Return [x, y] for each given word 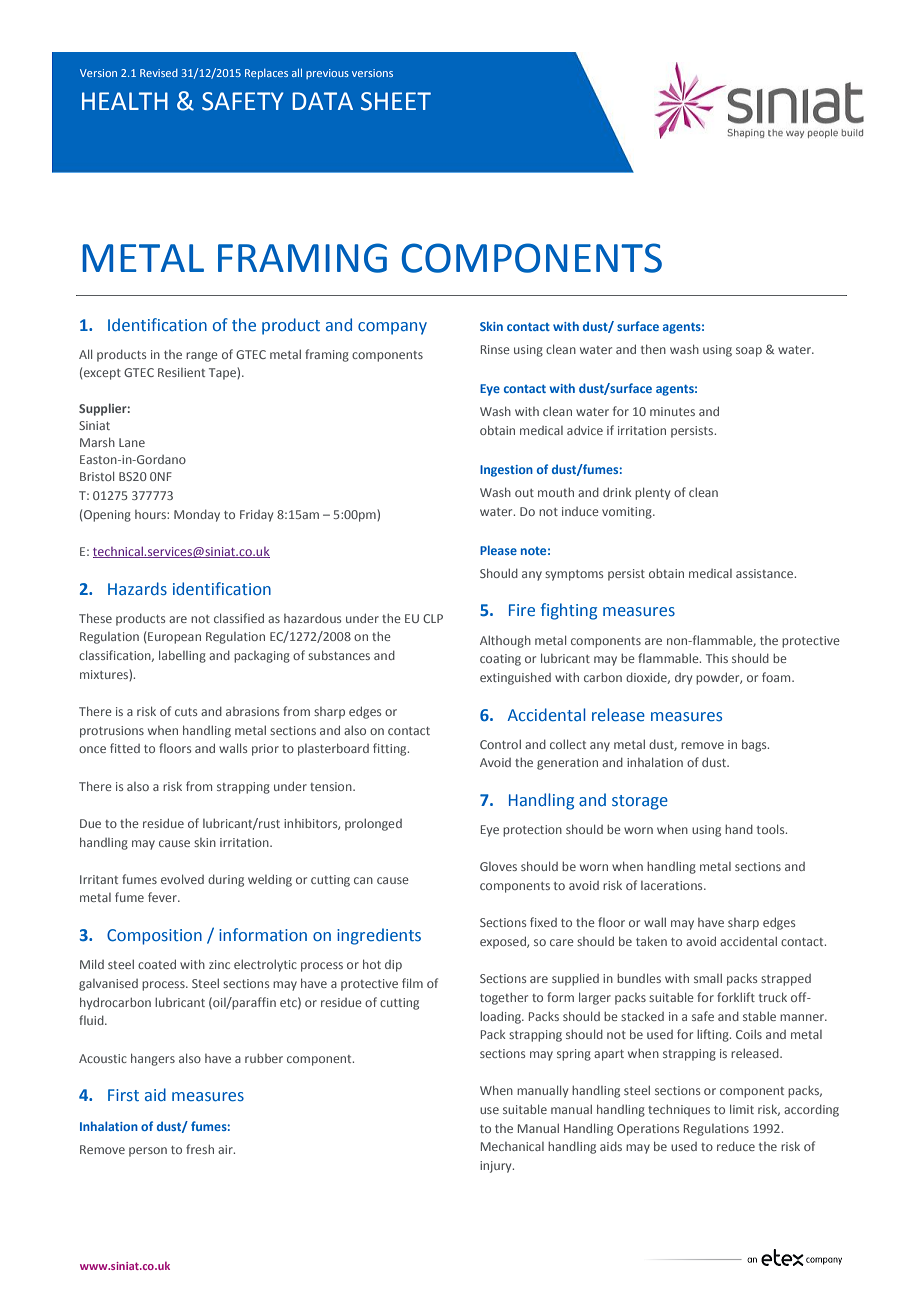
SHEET [396, 101]
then [653, 349]
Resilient [181, 372]
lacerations [673, 885]
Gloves [498, 866]
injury [497, 1167]
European [174, 638]
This [717, 658]
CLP [433, 618]
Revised [159, 73]
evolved [182, 879]
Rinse [495, 349]
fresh [200, 1149]
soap [749, 352]
